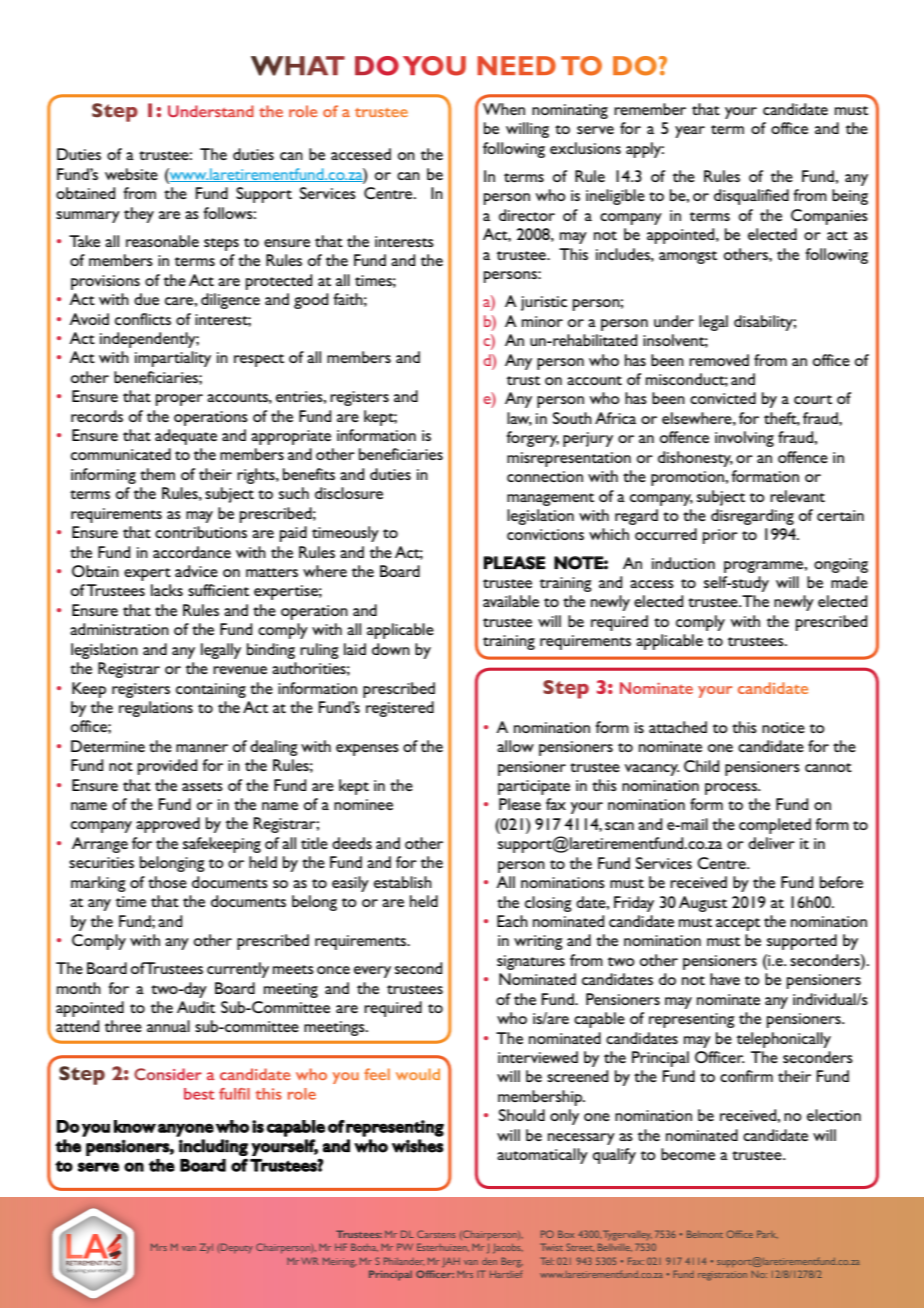 Image resolution: width=924 pixels, height=1308 pixels. Describe the element at coordinates (211, 690) in the image. I see `containing` at that location.
